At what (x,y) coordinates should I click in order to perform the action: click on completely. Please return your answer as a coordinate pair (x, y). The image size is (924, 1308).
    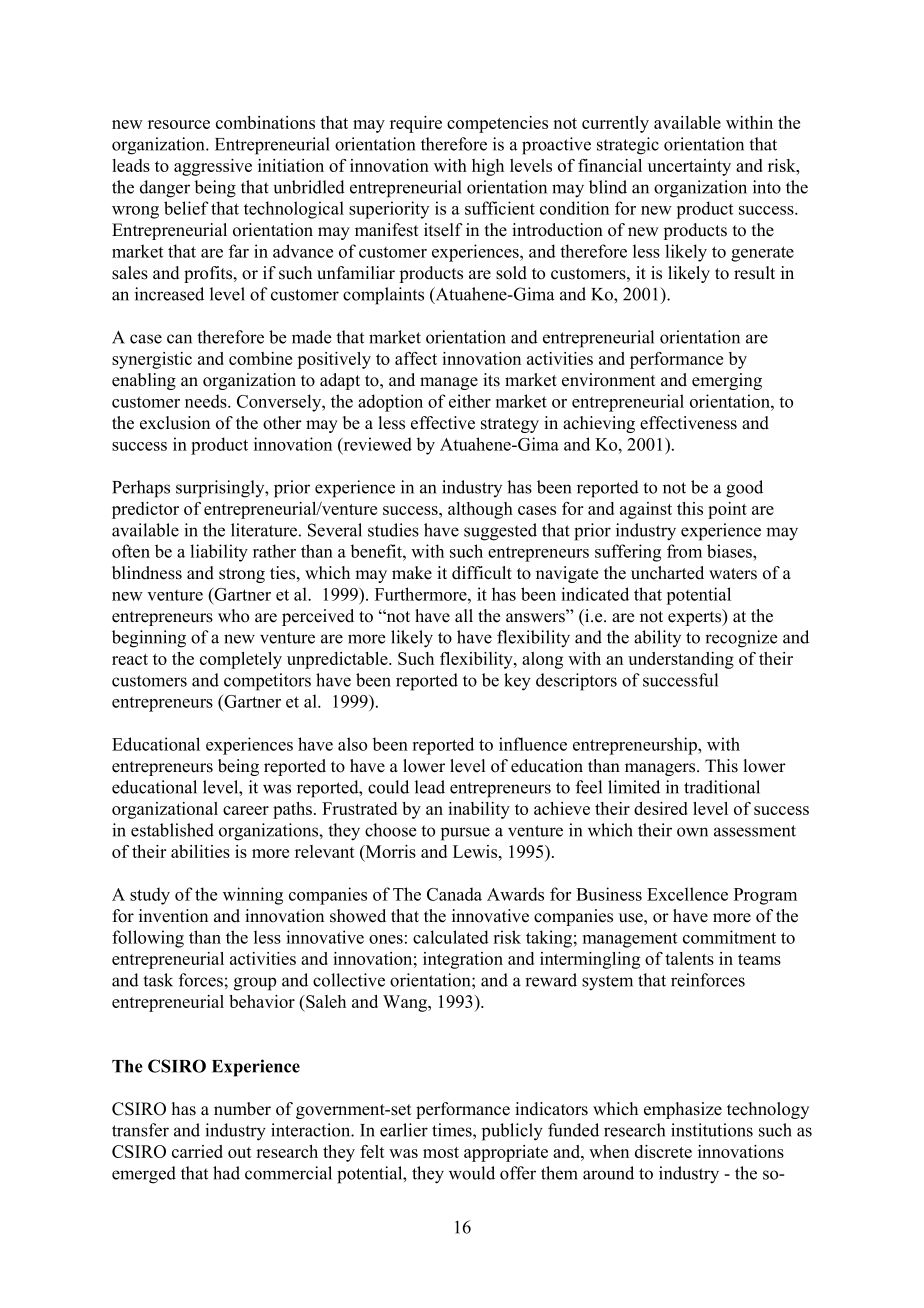
    Looking at the image, I should click on (241, 660).
